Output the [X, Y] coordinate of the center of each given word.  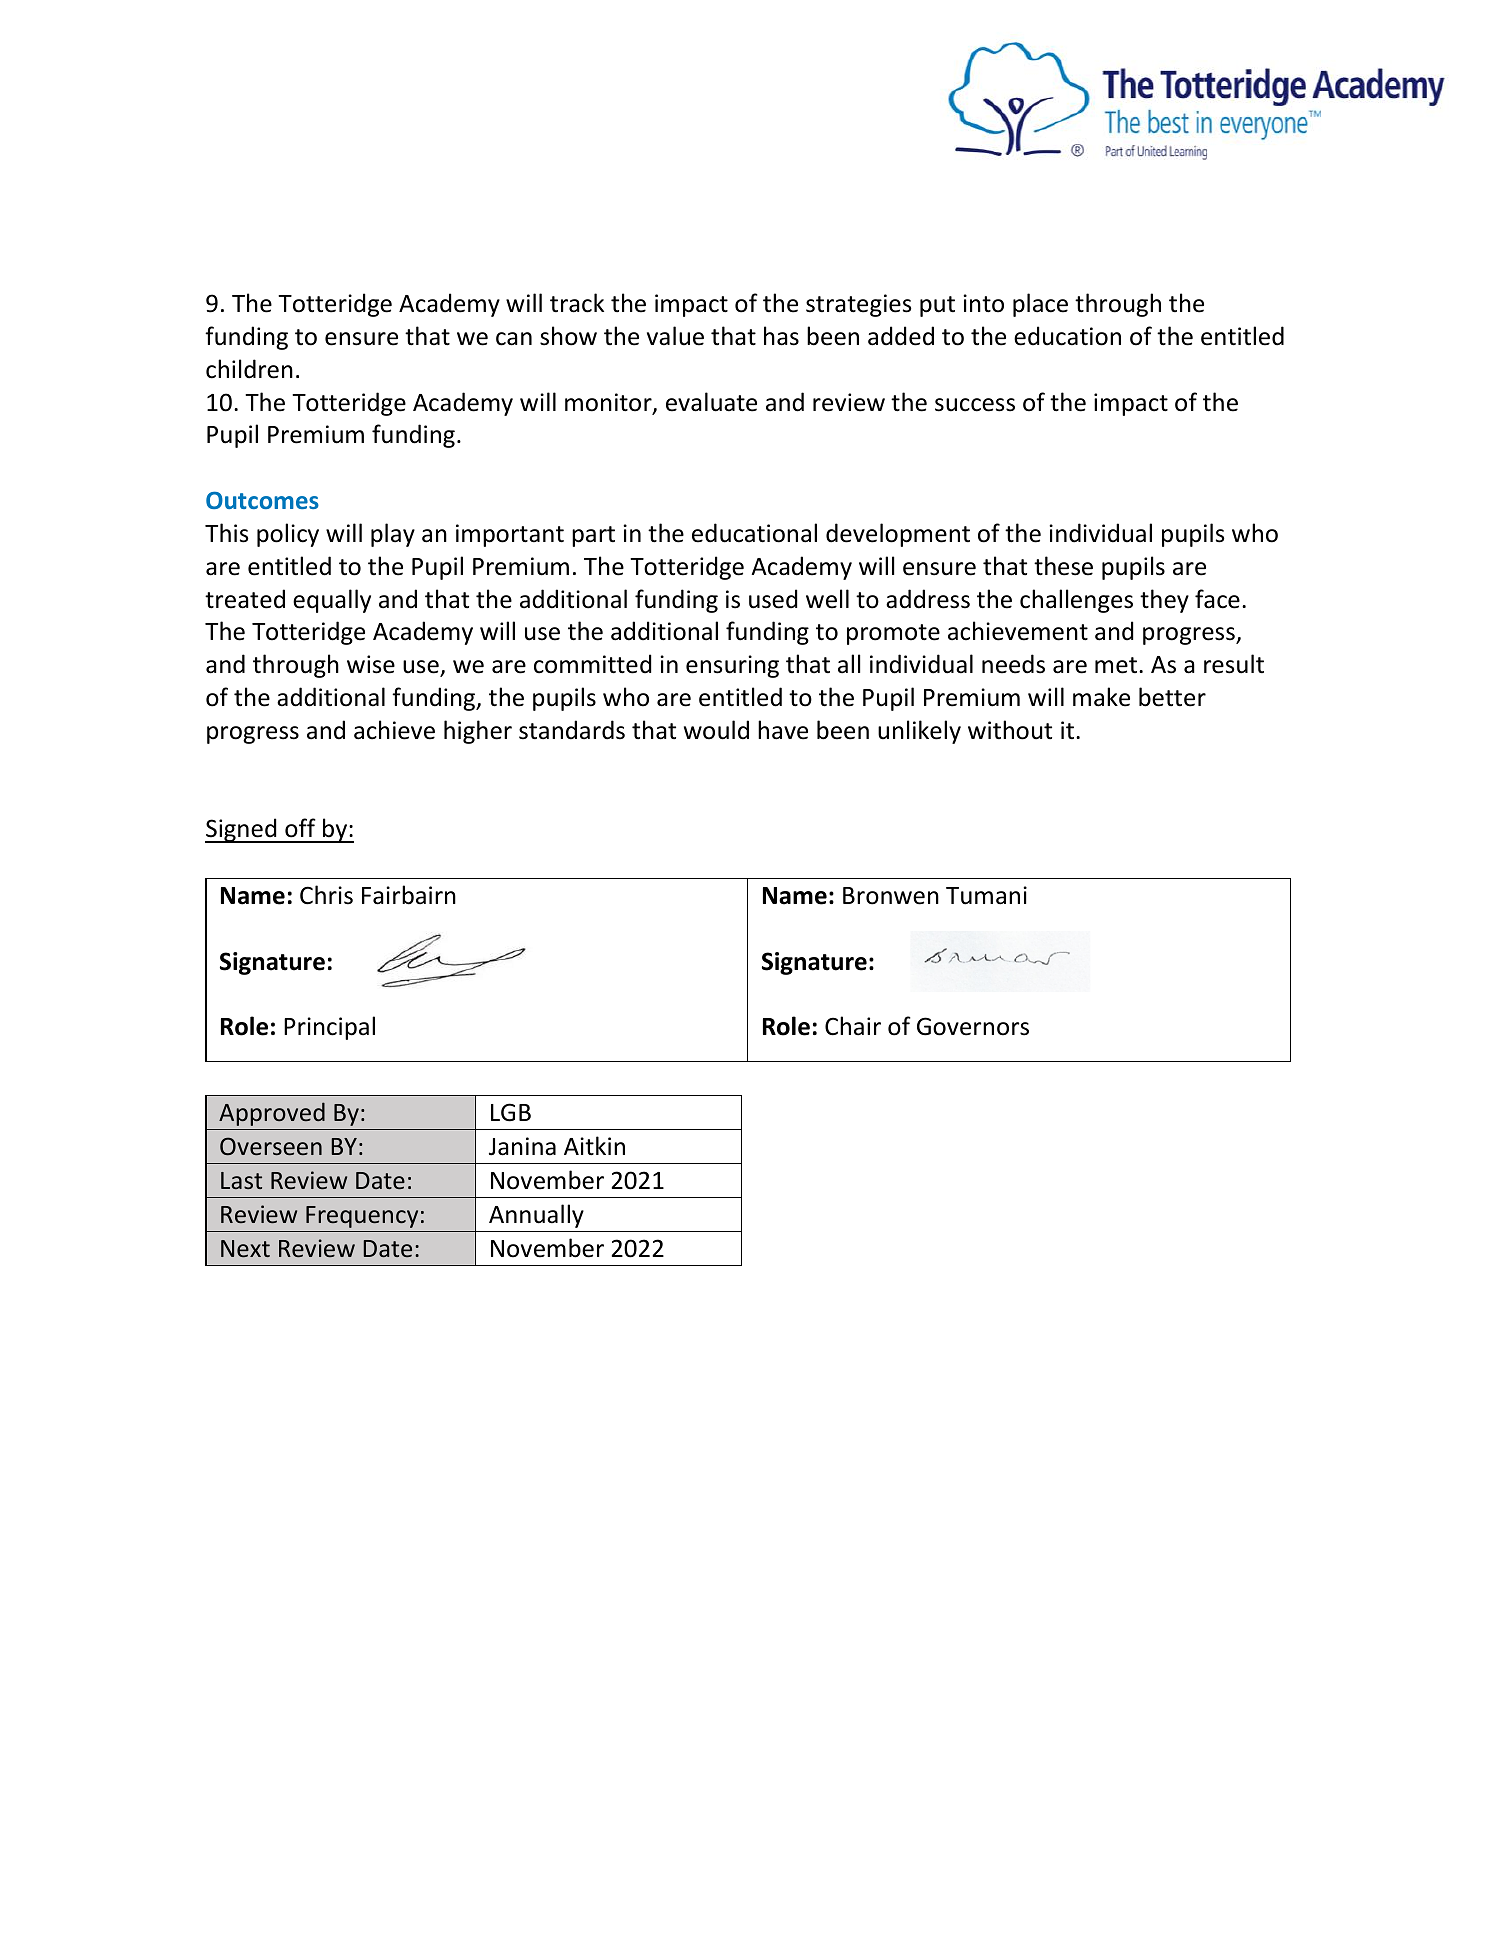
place [1040, 305]
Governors [973, 1026]
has [781, 336]
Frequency [362, 1217]
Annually [536, 1216]
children [249, 369]
